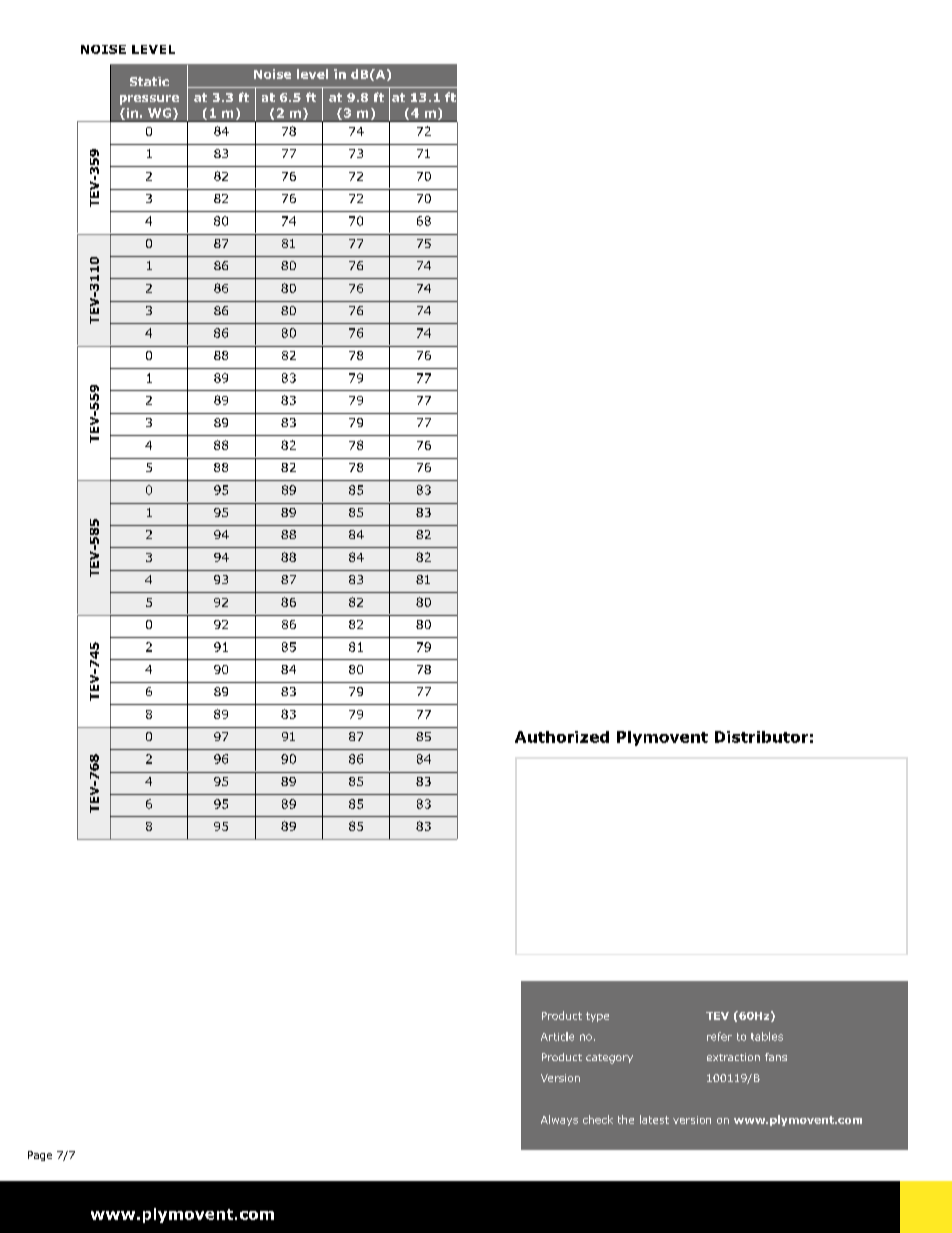  What do you see at coordinates (609, 1059) in the page?
I see `category` at bounding box center [609, 1059].
